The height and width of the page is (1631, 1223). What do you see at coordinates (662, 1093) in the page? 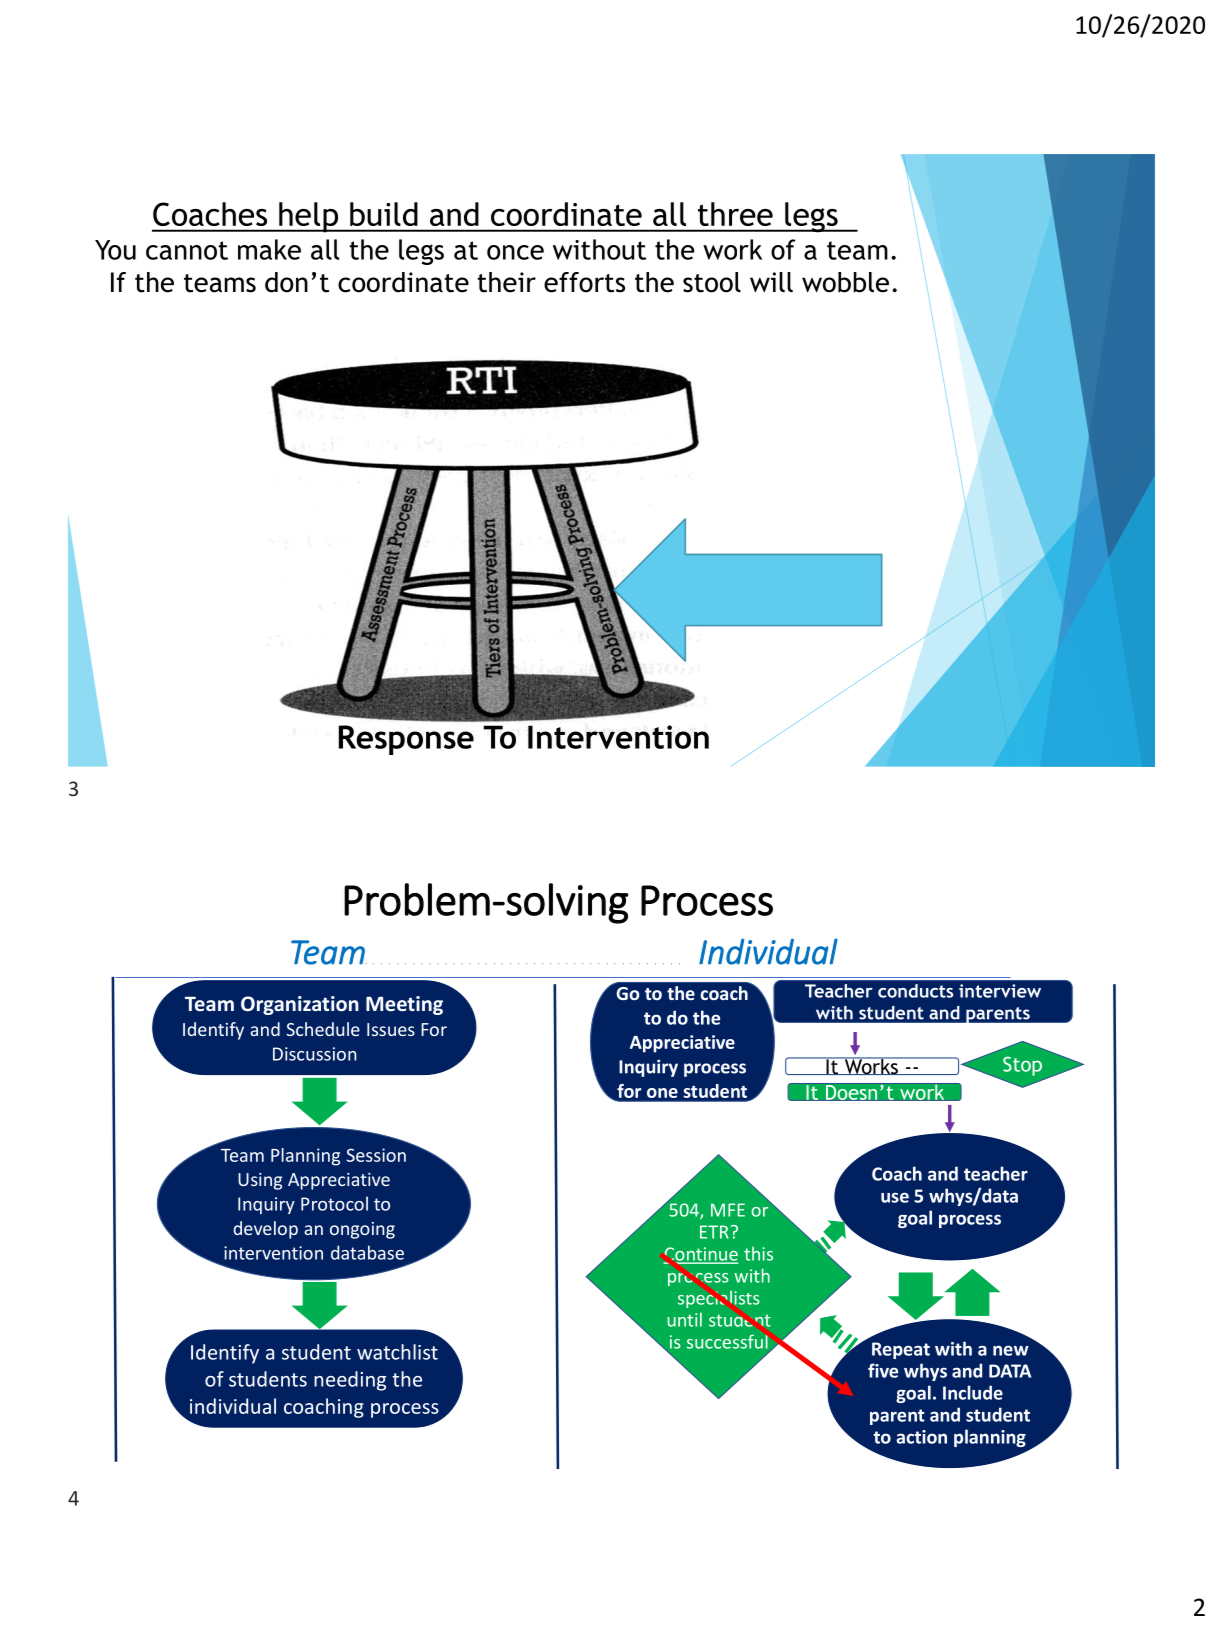
I see `one` at bounding box center [662, 1093].
